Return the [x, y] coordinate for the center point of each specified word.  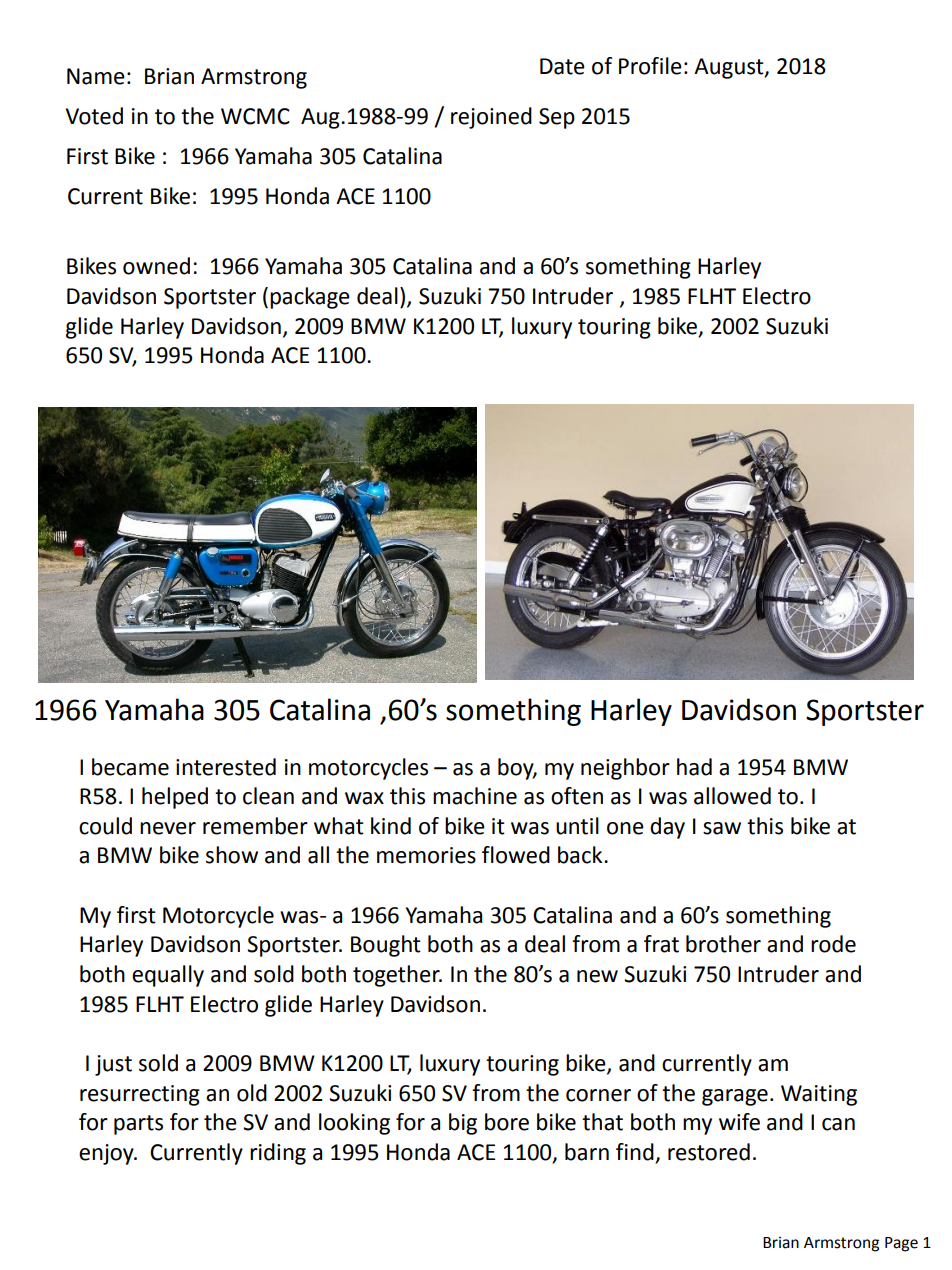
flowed [516, 855]
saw [722, 828]
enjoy [107, 1154]
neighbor [625, 769]
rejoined [491, 118]
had [694, 767]
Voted [94, 116]
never [168, 828]
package [310, 298]
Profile [650, 66]
